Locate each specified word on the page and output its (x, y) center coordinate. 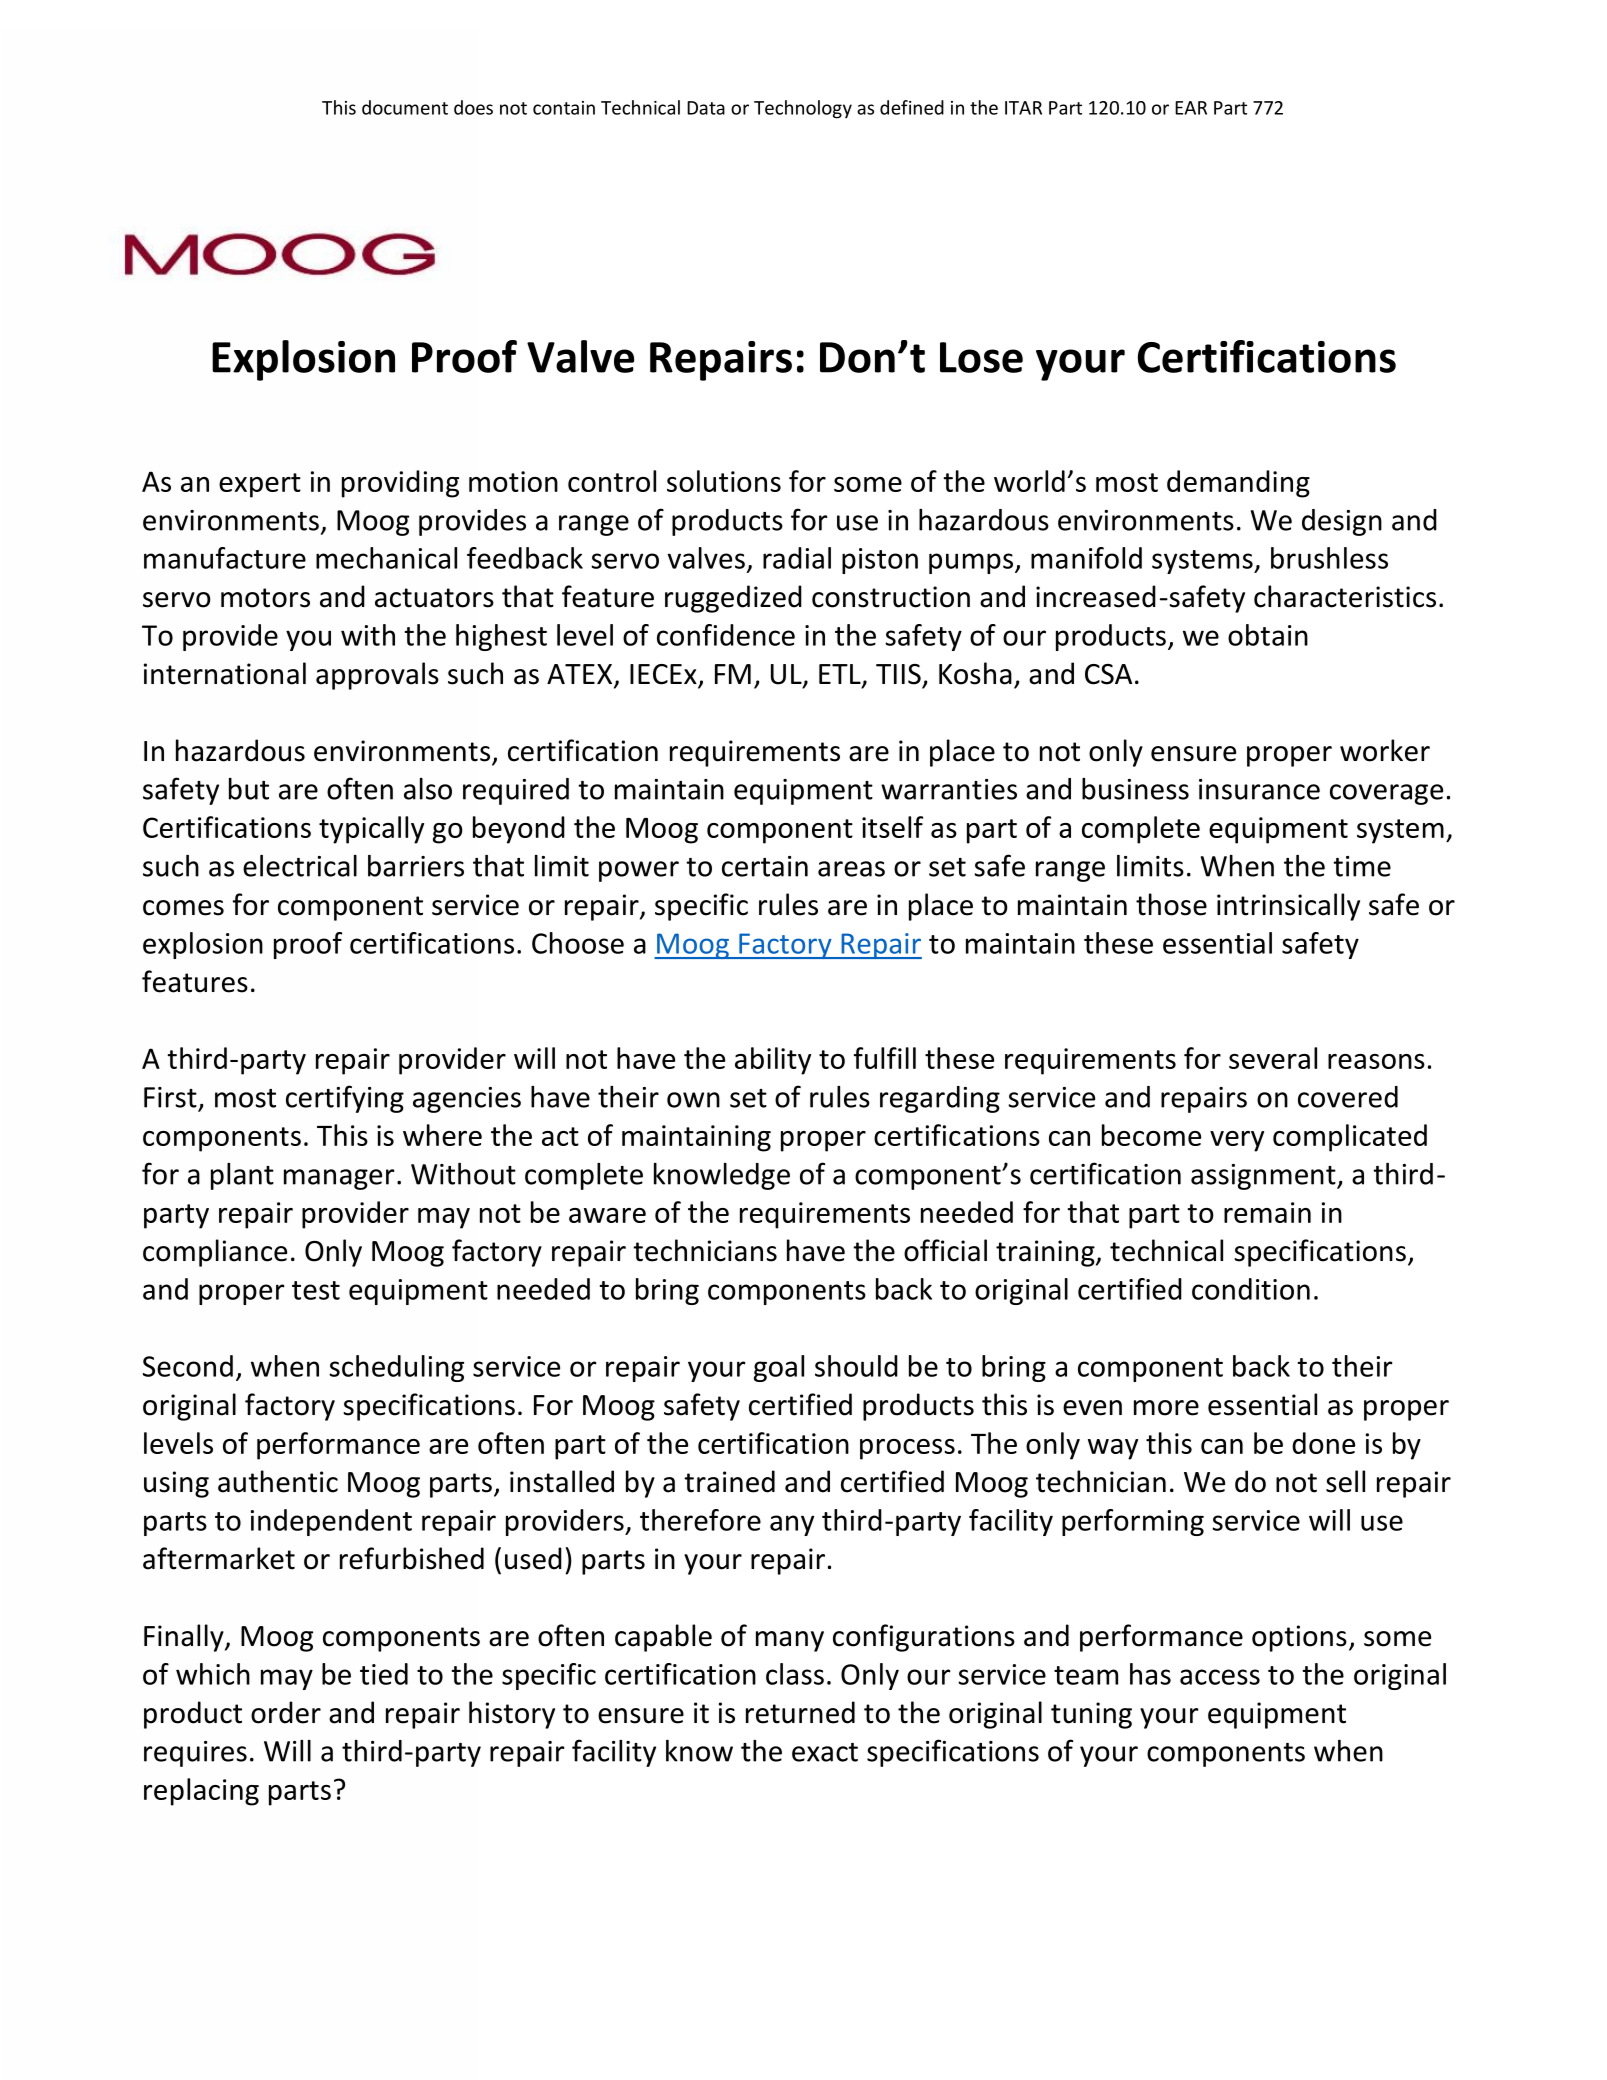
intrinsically (1288, 907)
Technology (803, 109)
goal (779, 1368)
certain (765, 866)
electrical (300, 866)
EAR (1191, 108)
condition (1251, 1289)
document (405, 107)
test (316, 1290)
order (286, 1712)
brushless (1329, 558)
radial (797, 558)
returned (800, 1712)
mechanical (386, 558)
